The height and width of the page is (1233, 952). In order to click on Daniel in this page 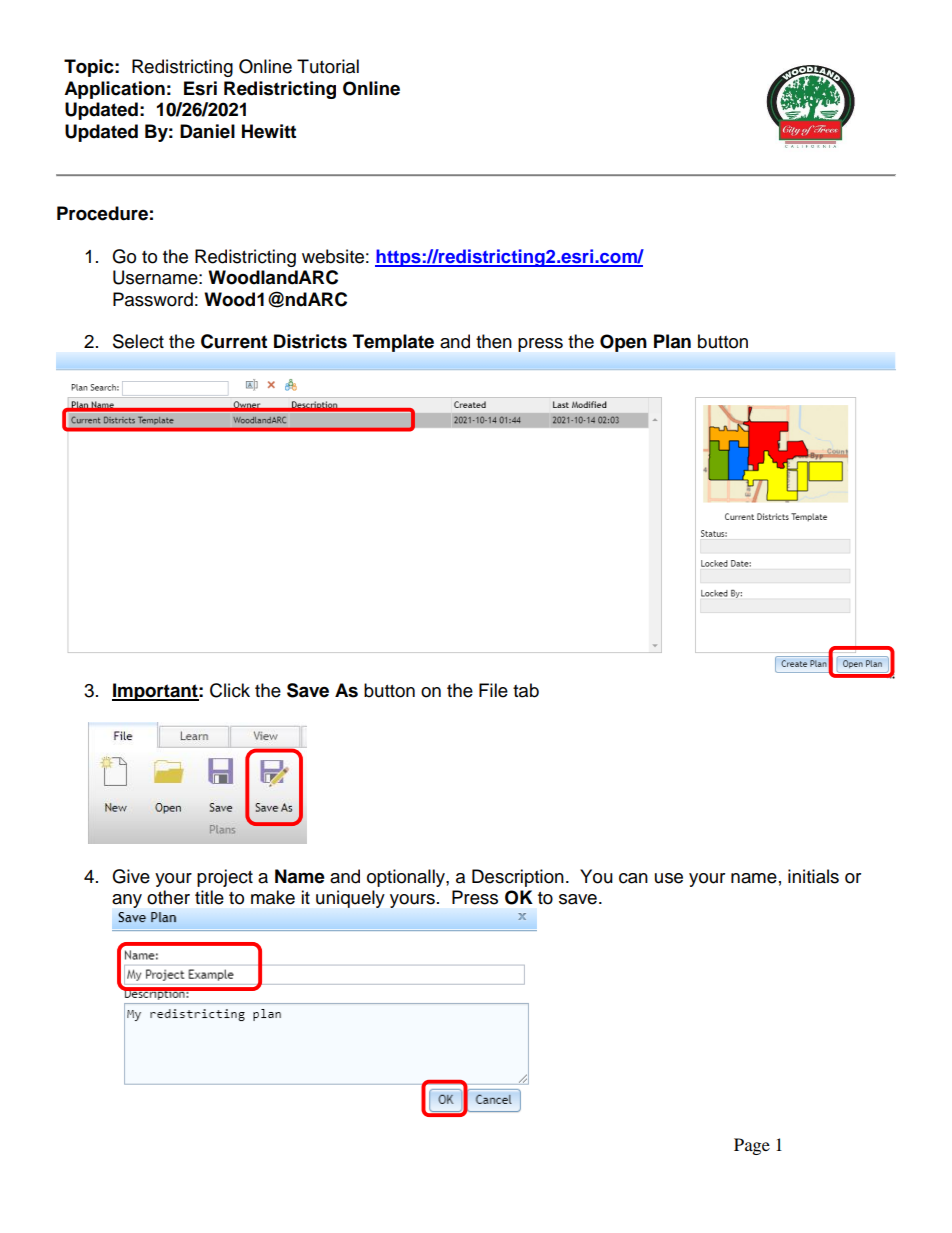, I will do `click(207, 131)`.
